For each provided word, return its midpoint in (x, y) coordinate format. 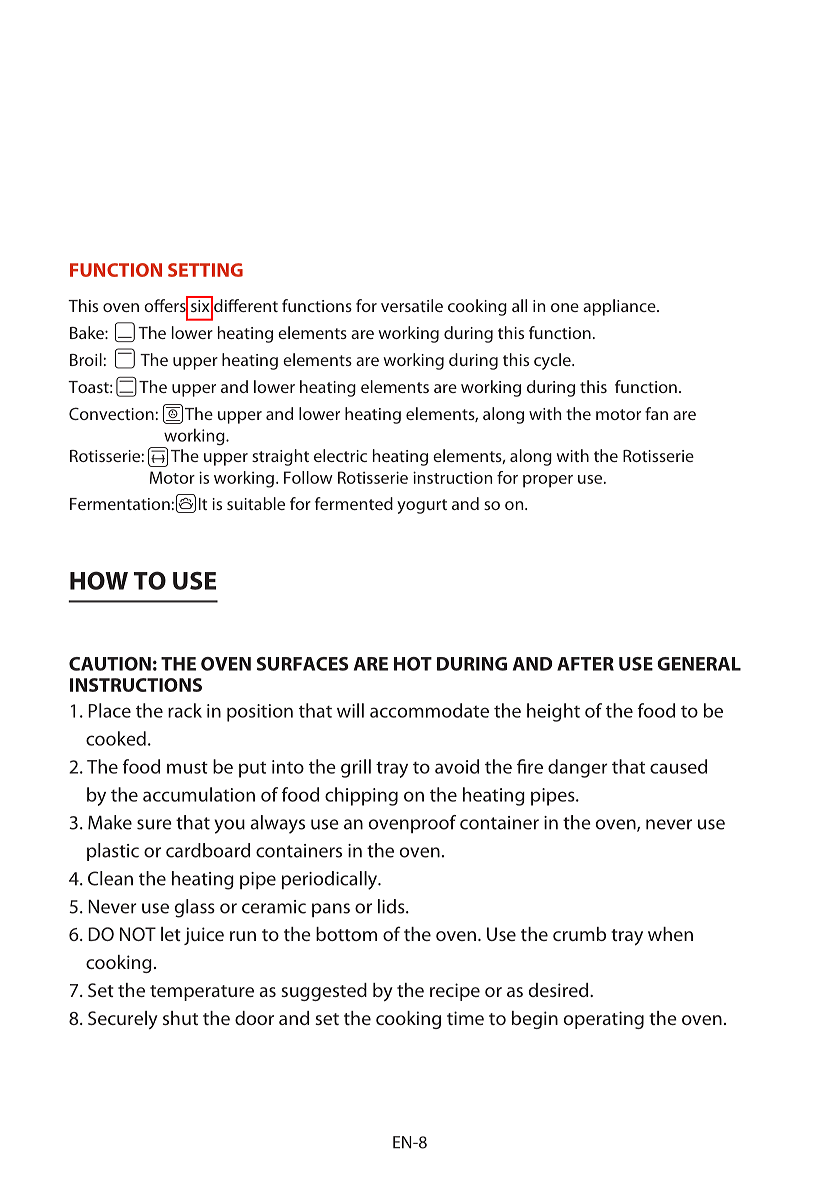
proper (548, 481)
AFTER (585, 664)
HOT (413, 664)
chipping (361, 796)
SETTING (205, 270)
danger (577, 768)
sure (154, 824)
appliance (620, 307)
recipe (455, 992)
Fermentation (120, 504)
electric (340, 455)
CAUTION (110, 664)
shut (180, 1018)
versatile (412, 305)
